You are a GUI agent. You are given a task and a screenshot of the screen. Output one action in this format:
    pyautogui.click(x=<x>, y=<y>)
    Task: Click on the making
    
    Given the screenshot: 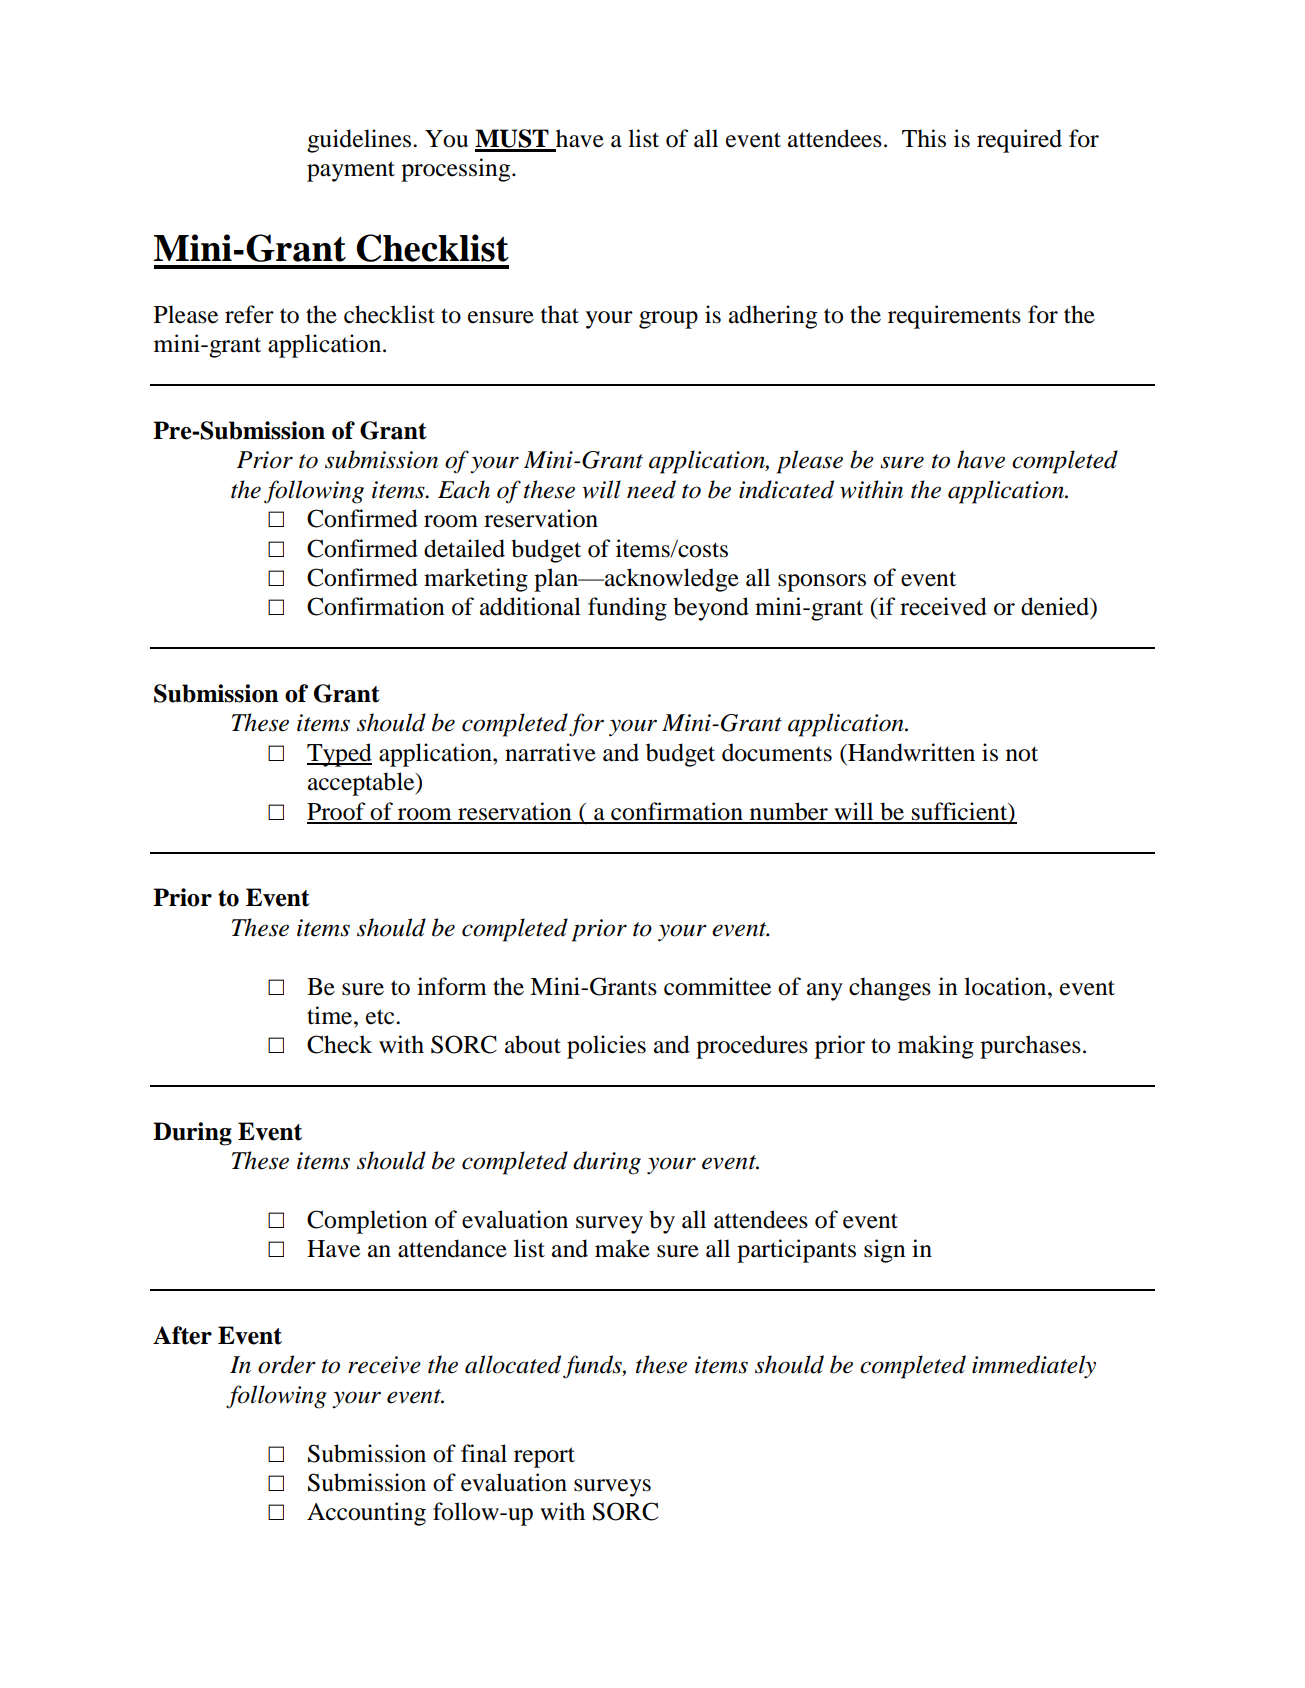 What is the action you would take?
    pyautogui.click(x=936, y=1047)
